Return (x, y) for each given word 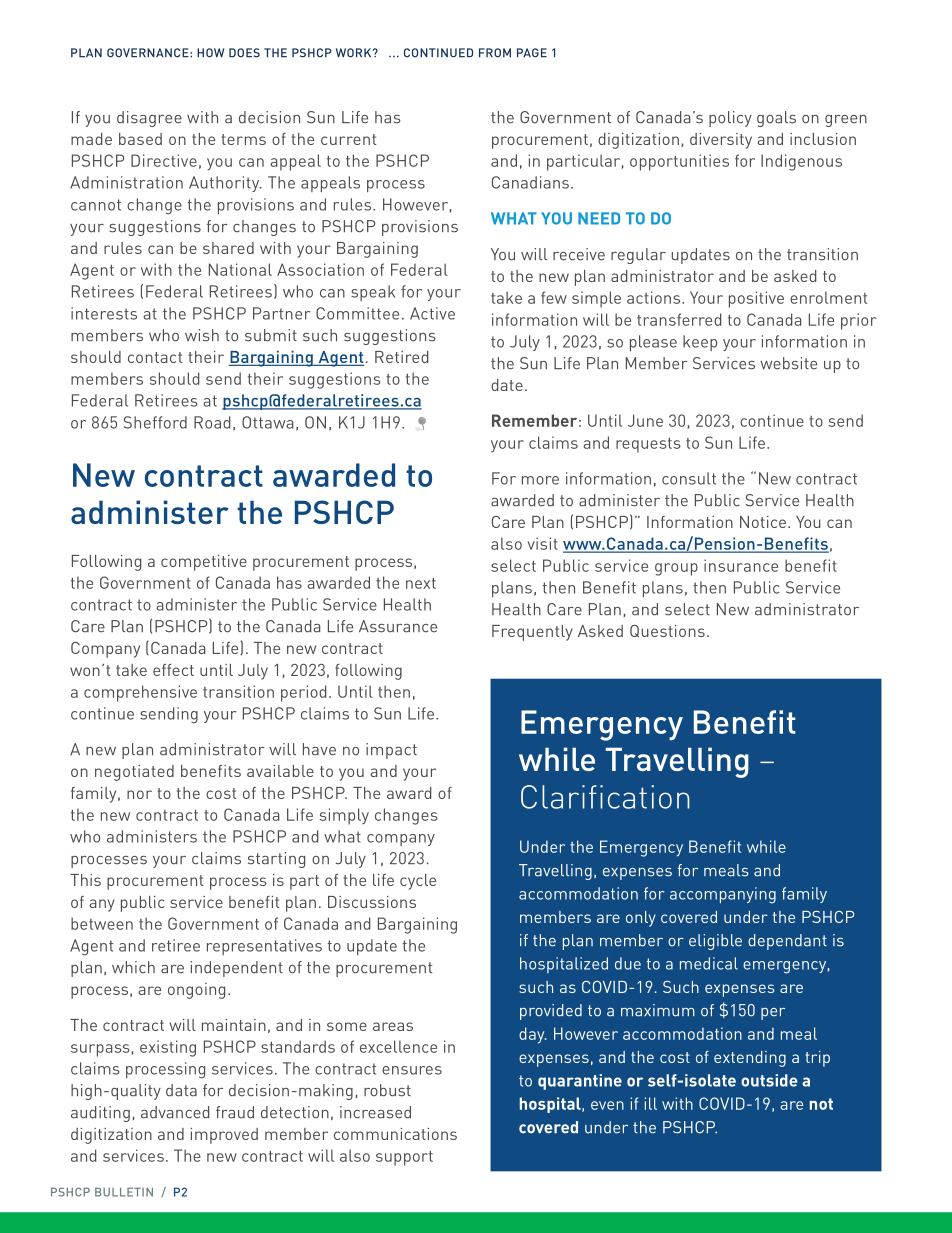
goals (776, 119)
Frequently (532, 633)
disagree (149, 119)
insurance (741, 565)
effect (173, 670)
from (495, 53)
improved (224, 1136)
